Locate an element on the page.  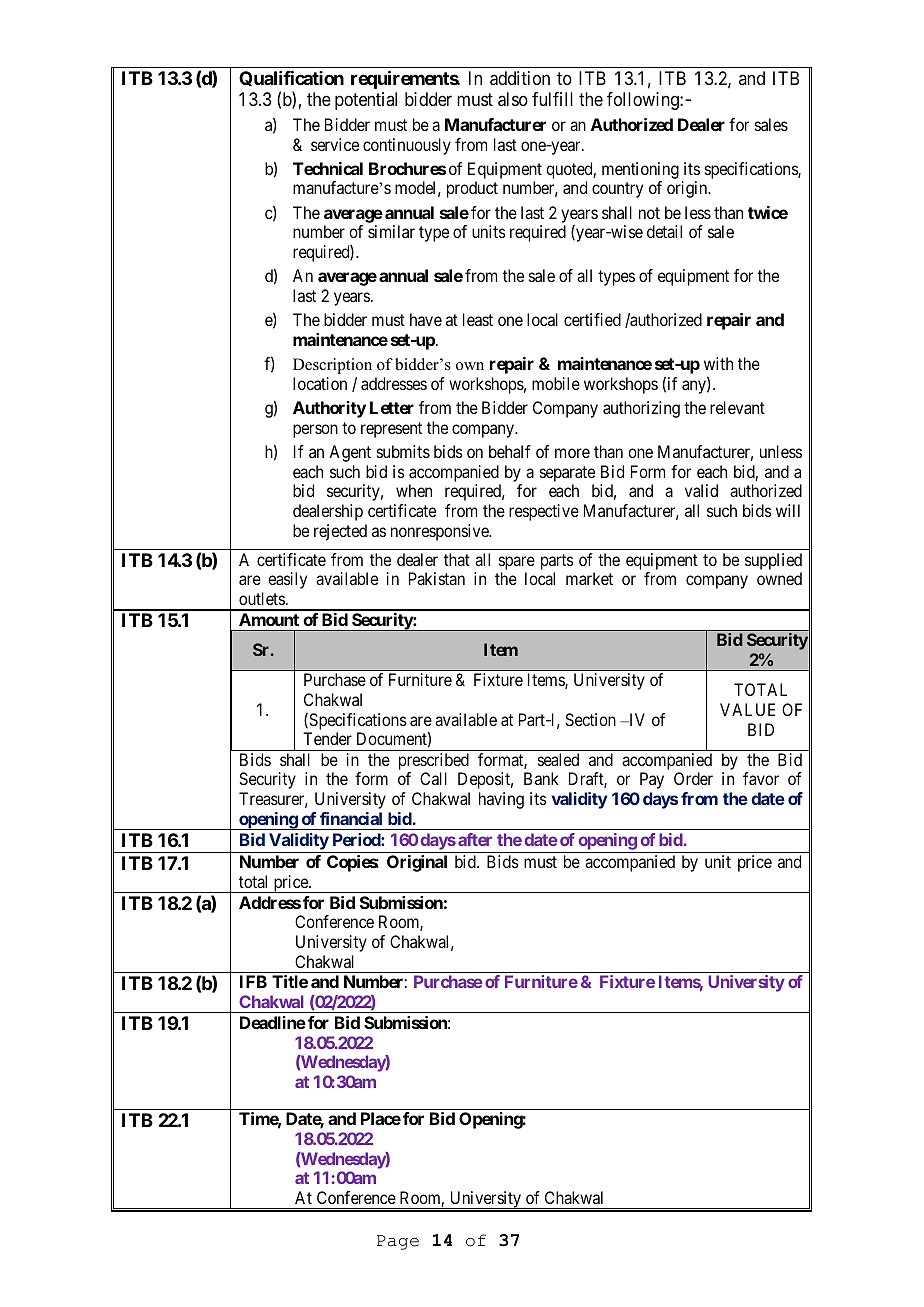
supplied is located at coordinates (773, 563).
